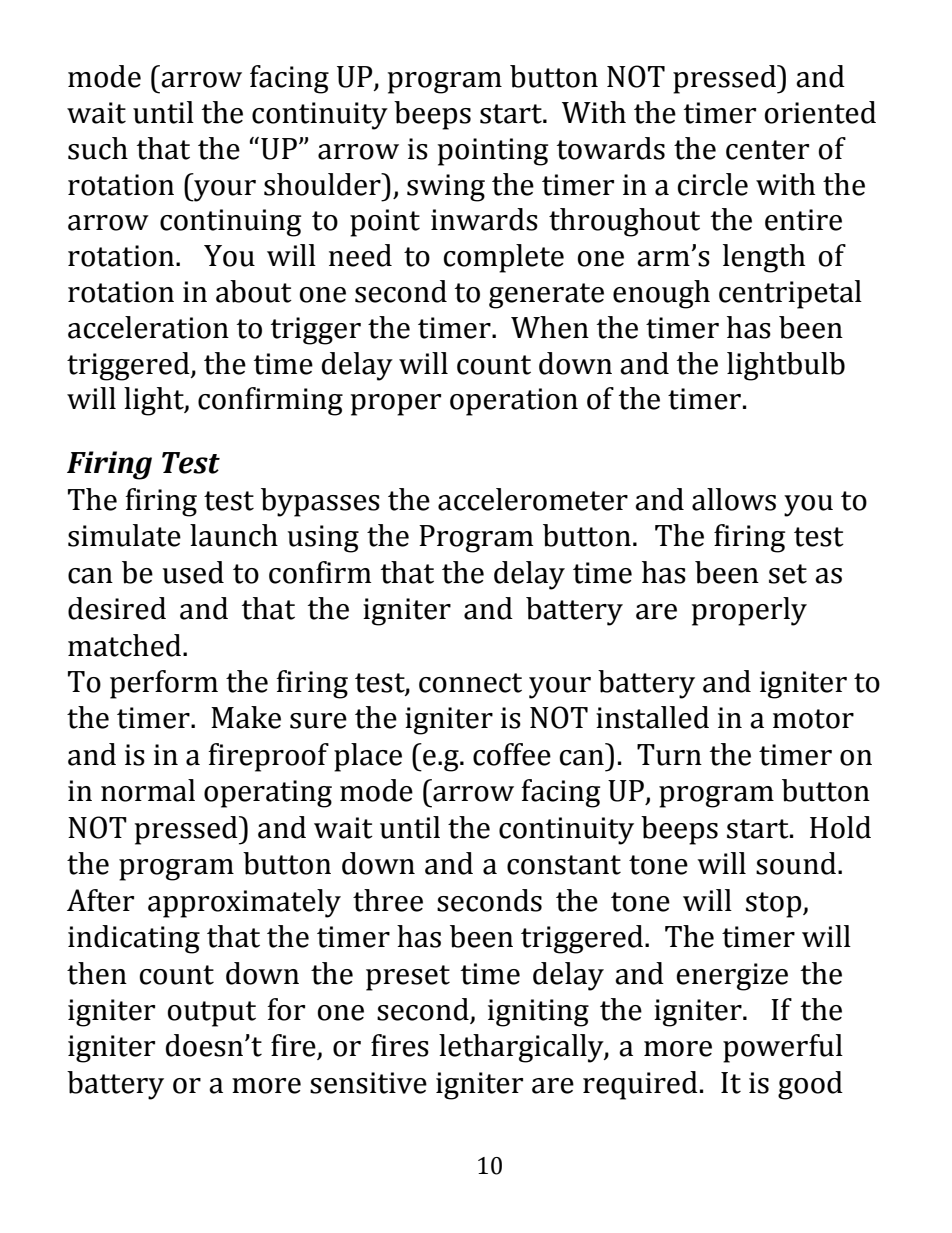 Image resolution: width=952 pixels, height=1233 pixels. I want to click on igniting, so click(538, 1013).
